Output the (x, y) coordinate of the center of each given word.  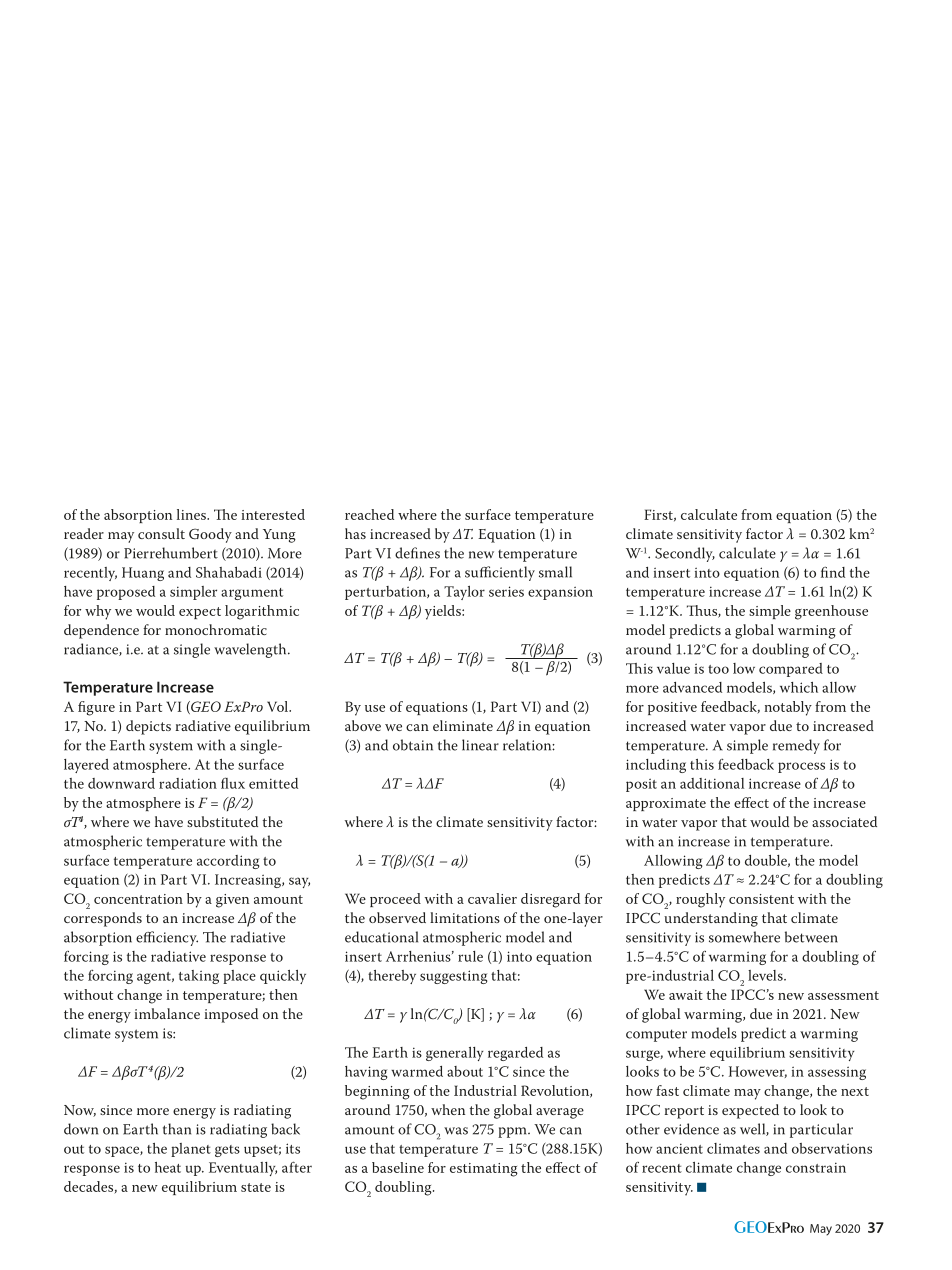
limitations (465, 917)
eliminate (463, 725)
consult (161, 533)
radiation (188, 783)
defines (417, 553)
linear (480, 745)
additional (712, 783)
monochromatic (216, 629)
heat (168, 1167)
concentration (138, 899)
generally (454, 1054)
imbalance (167, 1013)
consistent (761, 899)
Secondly (685, 554)
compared (791, 670)
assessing (837, 1073)
